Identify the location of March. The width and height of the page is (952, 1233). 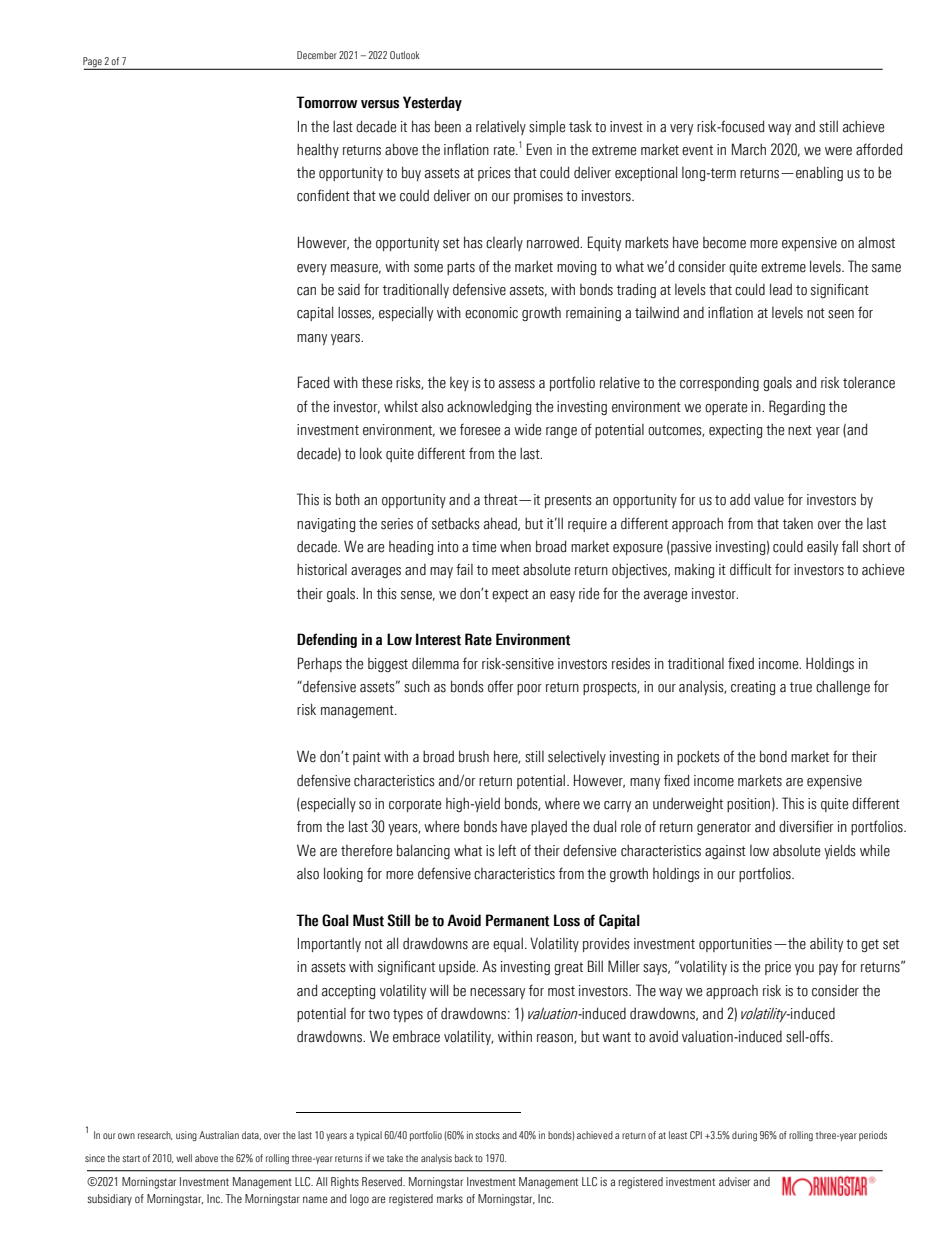
(749, 149).
